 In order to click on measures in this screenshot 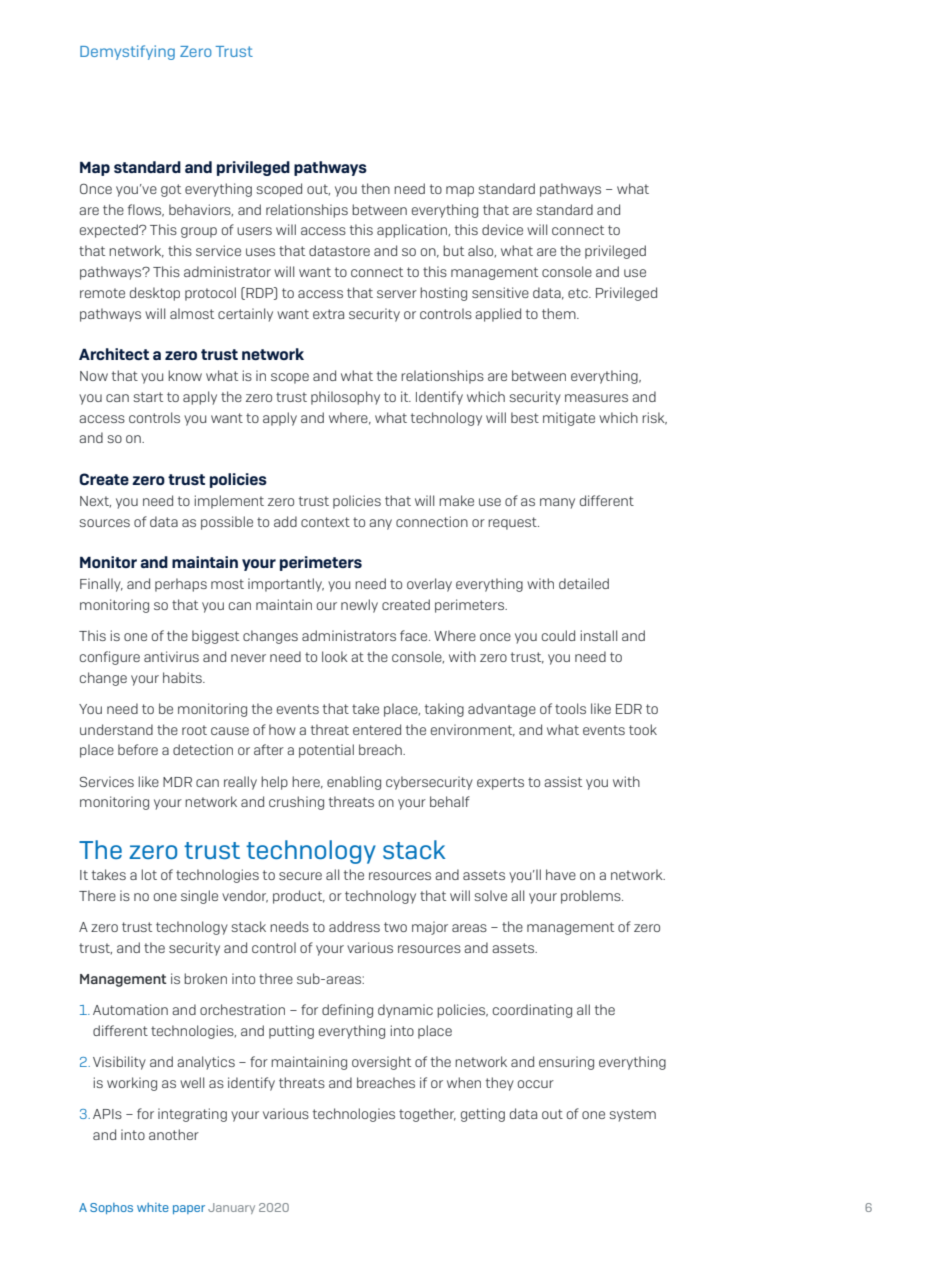, I will do `click(596, 398)`.
